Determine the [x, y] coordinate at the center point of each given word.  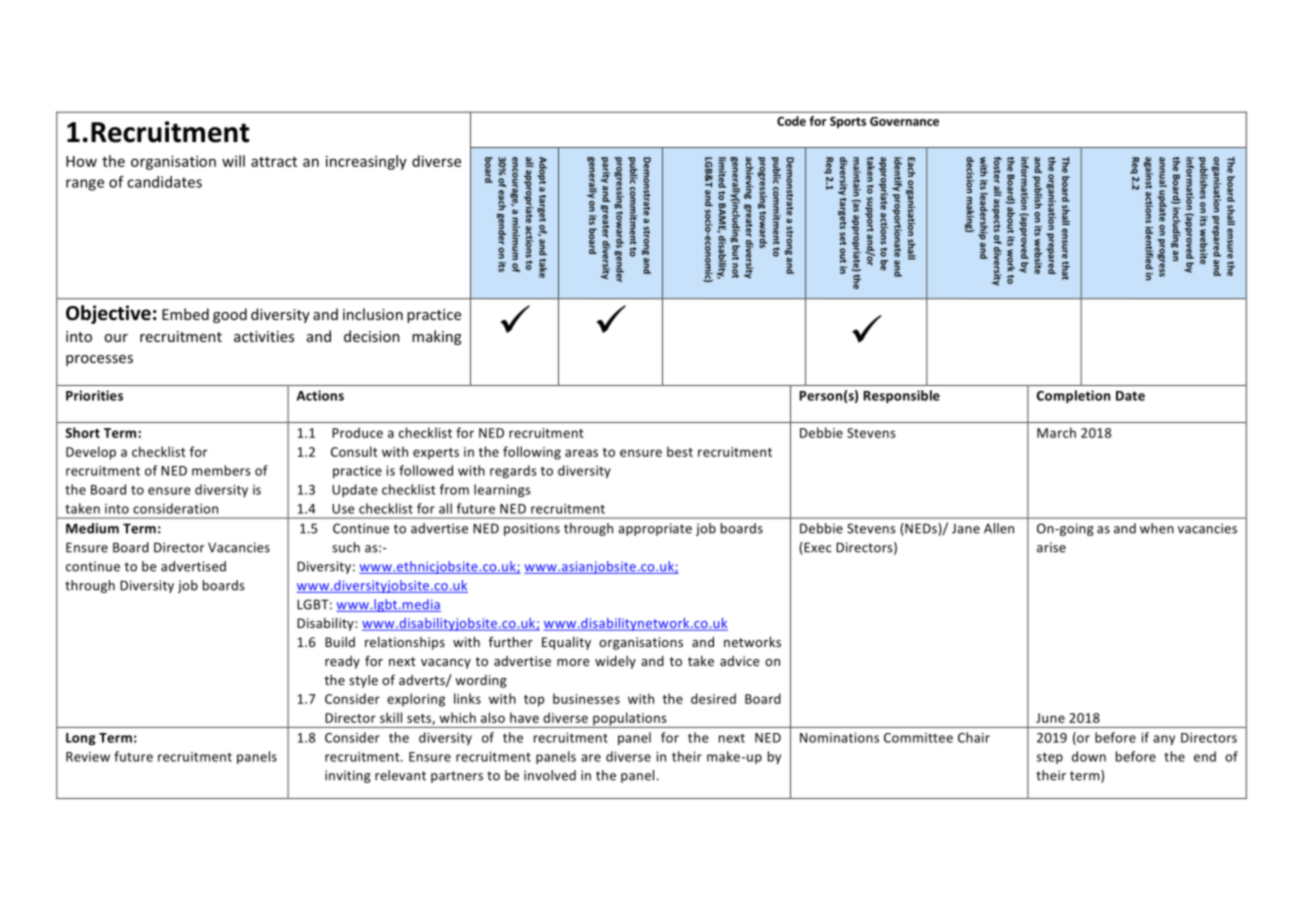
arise [1051, 547]
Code [791, 121]
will [233, 161]
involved [550, 775]
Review [88, 757]
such [346, 547]
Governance [904, 121]
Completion [1073, 396]
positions [532, 529]
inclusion [373, 314]
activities [264, 336]
